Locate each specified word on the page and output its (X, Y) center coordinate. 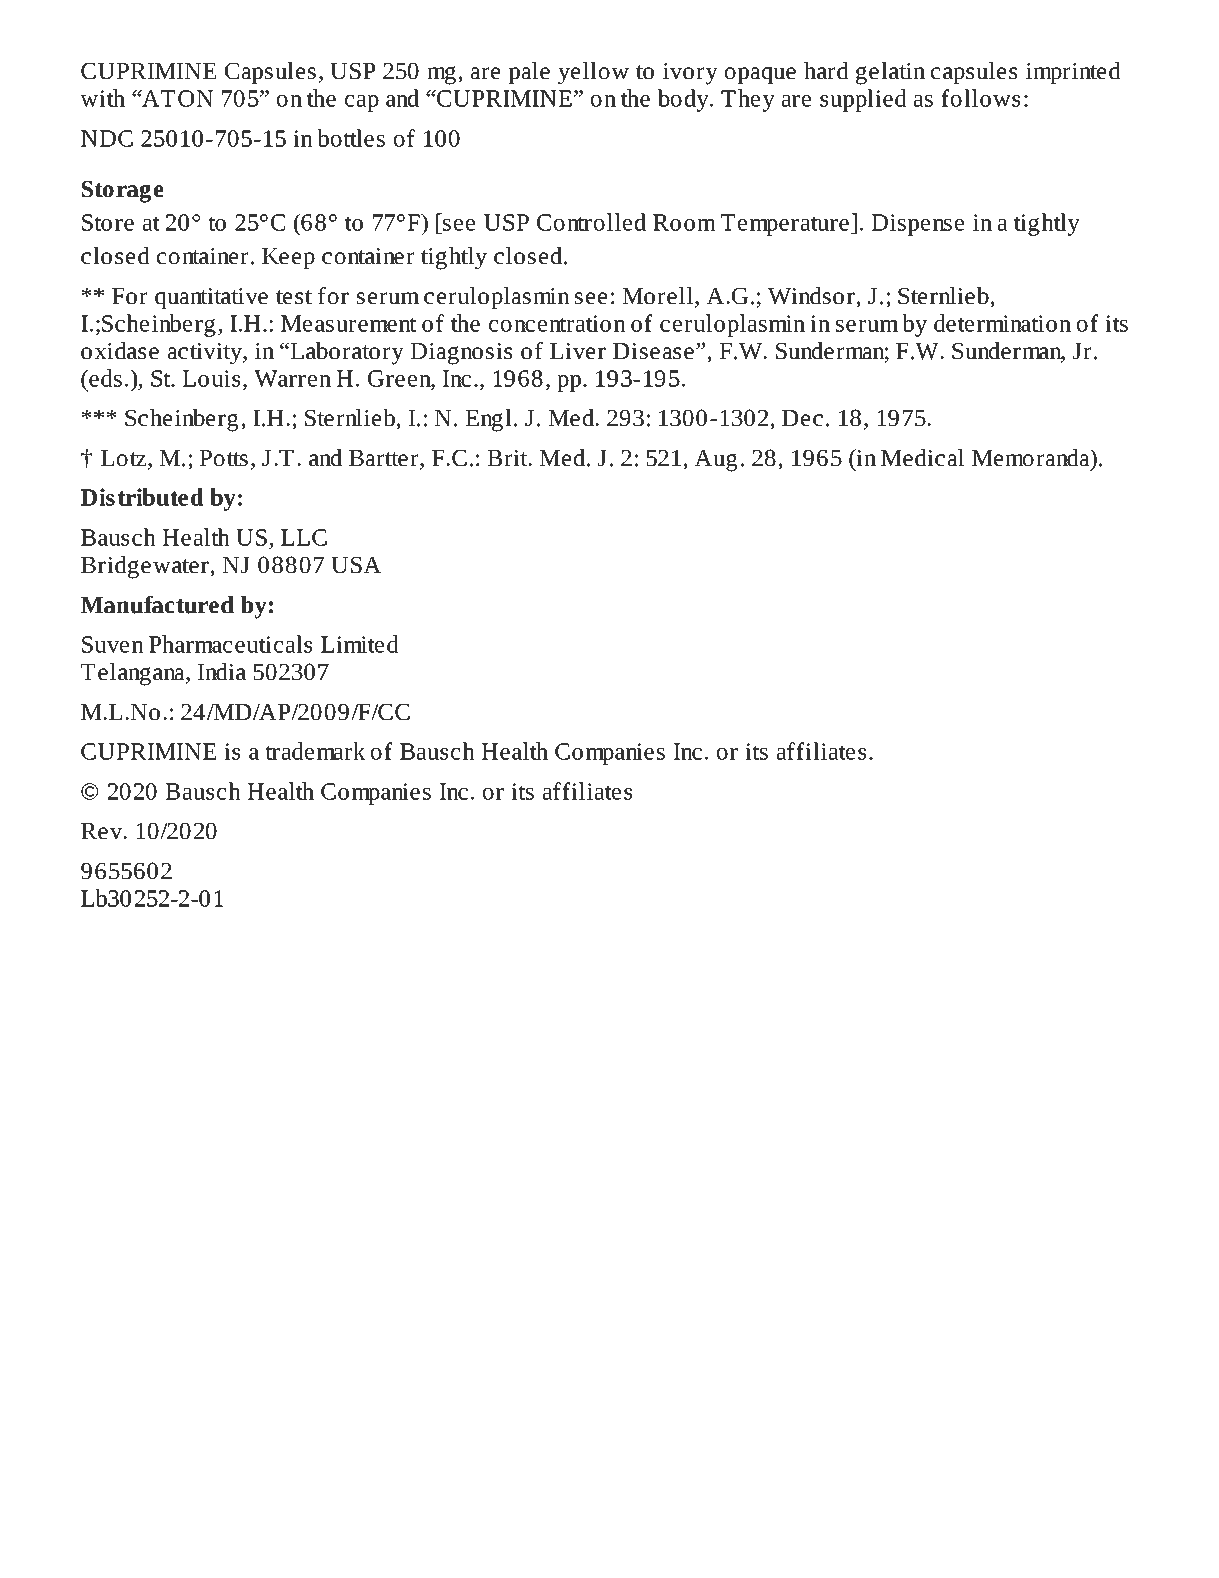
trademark (315, 751)
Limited (360, 644)
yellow (593, 73)
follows (980, 98)
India (222, 672)
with (102, 98)
